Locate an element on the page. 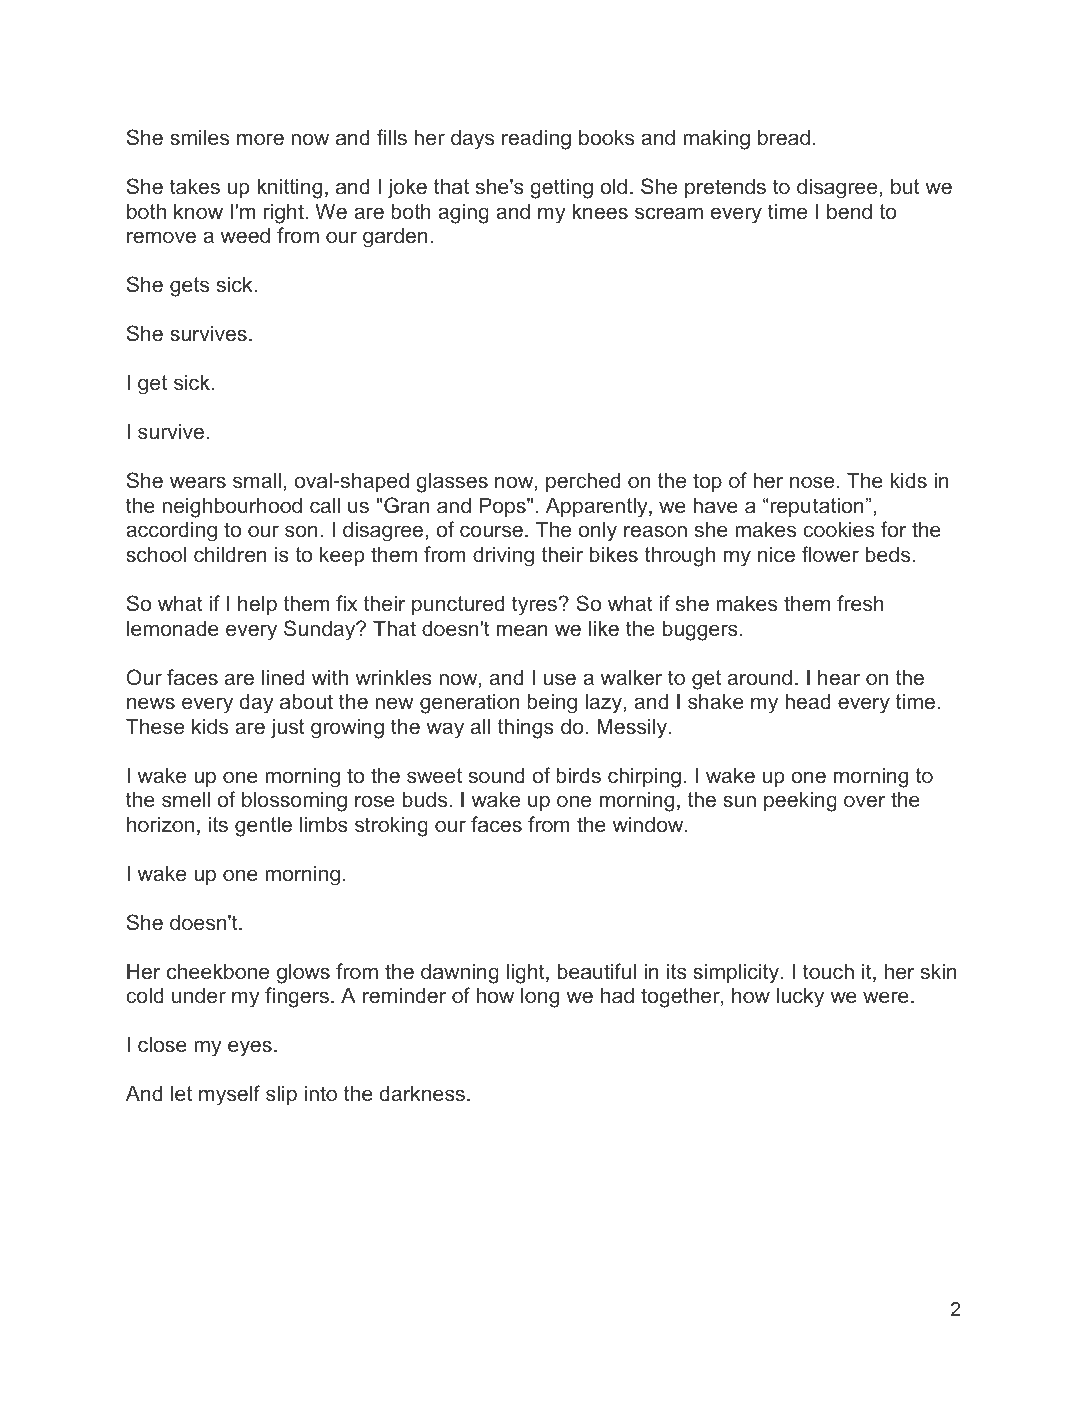 Image resolution: width=1087 pixels, height=1407 pixels. long is located at coordinates (540, 997).
